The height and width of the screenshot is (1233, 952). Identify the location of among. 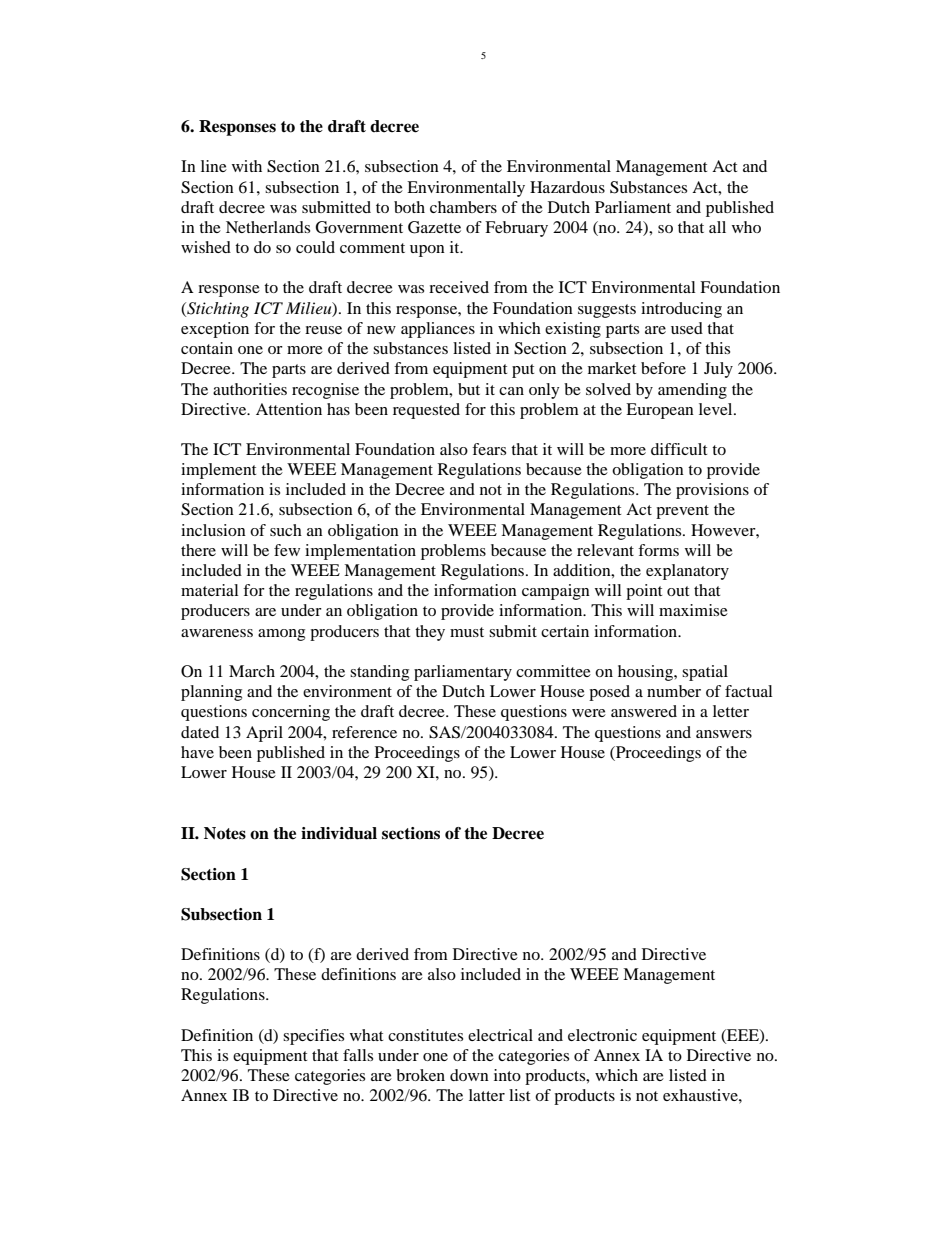
(281, 635).
